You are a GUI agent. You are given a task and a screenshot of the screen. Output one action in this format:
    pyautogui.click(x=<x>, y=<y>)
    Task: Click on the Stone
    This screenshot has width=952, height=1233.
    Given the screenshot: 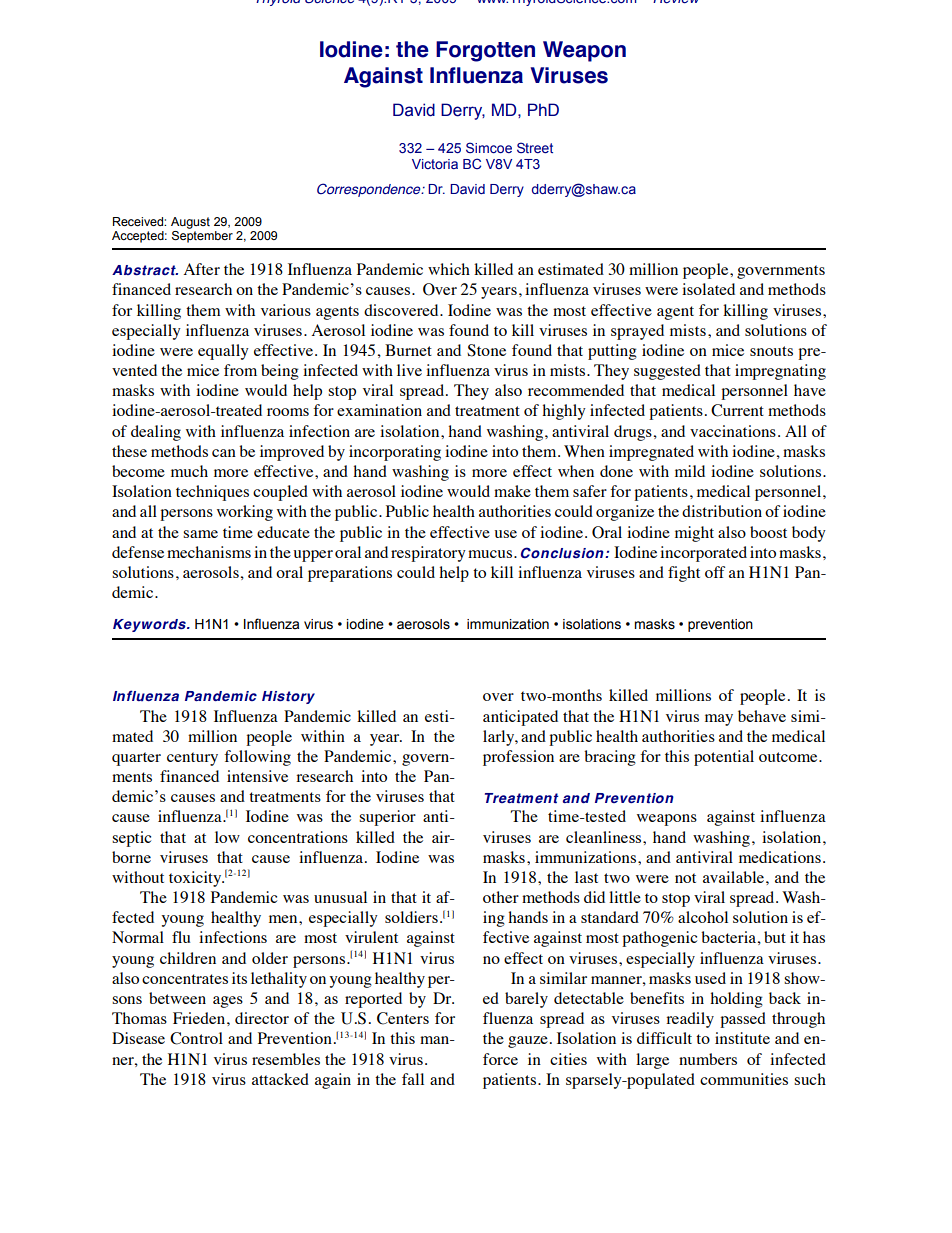 What is the action you would take?
    pyautogui.click(x=486, y=350)
